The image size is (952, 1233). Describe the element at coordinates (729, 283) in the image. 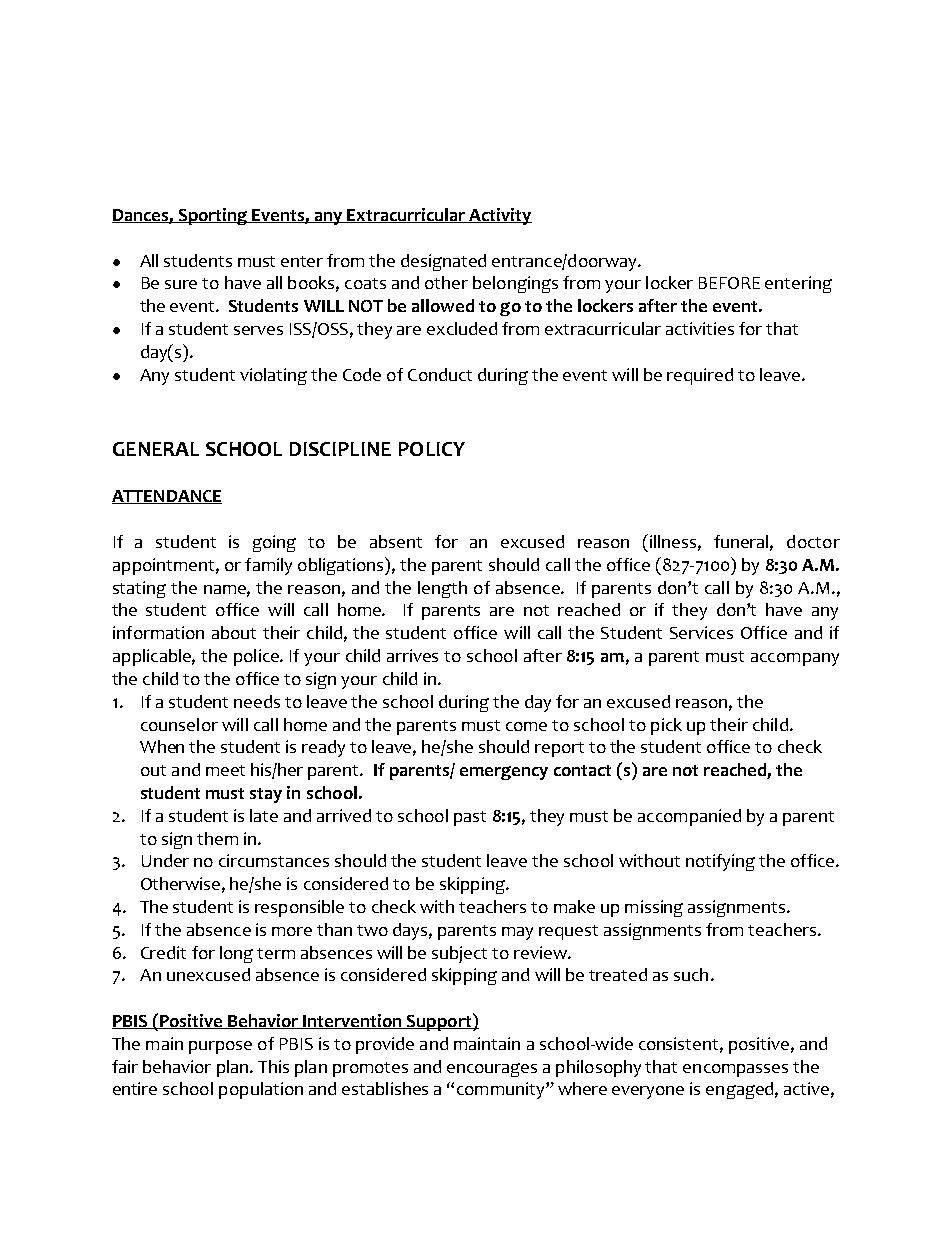

I see `BEFORE` at that location.
